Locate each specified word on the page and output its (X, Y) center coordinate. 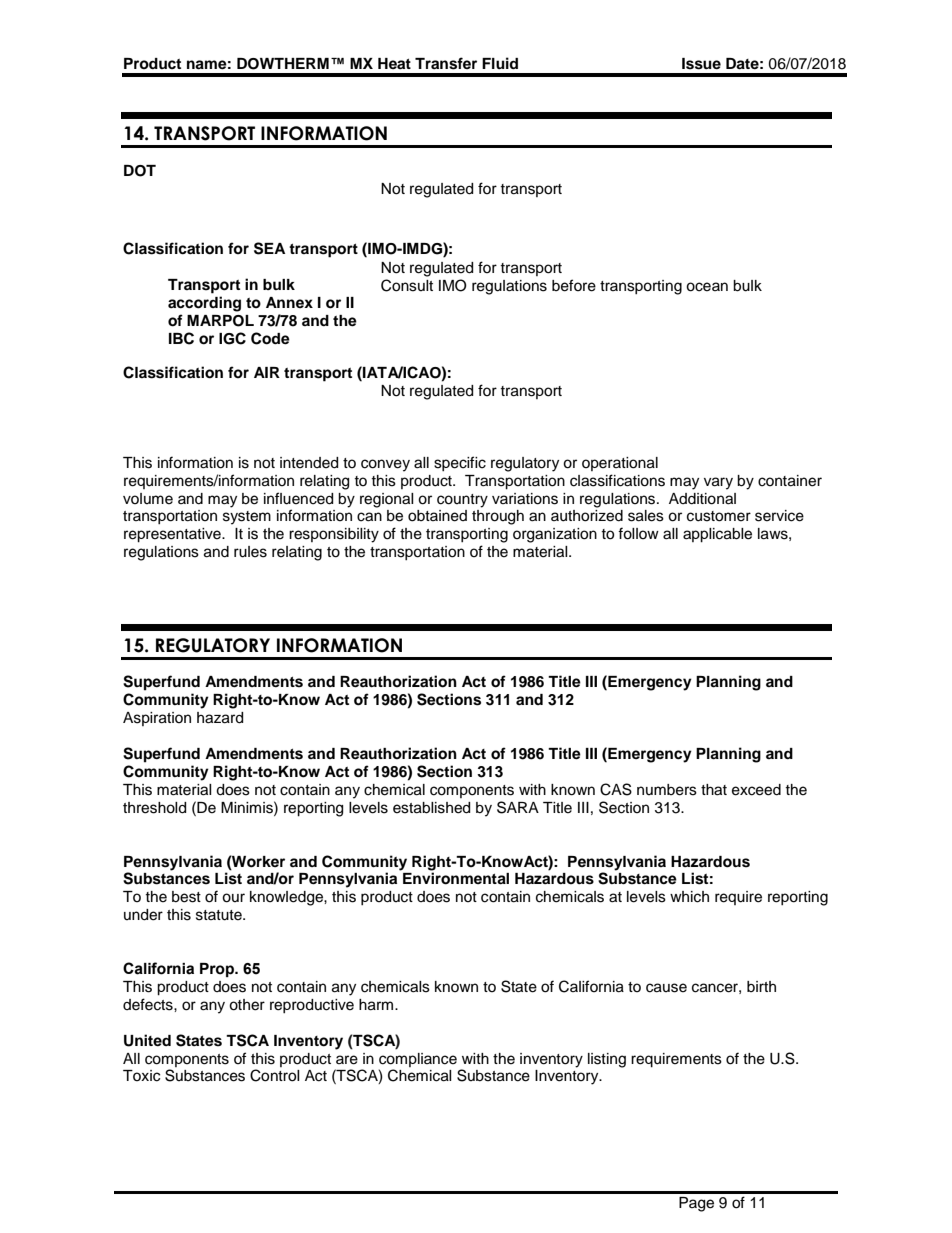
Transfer (446, 63)
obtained (437, 516)
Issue (701, 64)
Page (696, 1204)
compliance (418, 1060)
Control (275, 1075)
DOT (140, 171)
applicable (717, 535)
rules (250, 552)
